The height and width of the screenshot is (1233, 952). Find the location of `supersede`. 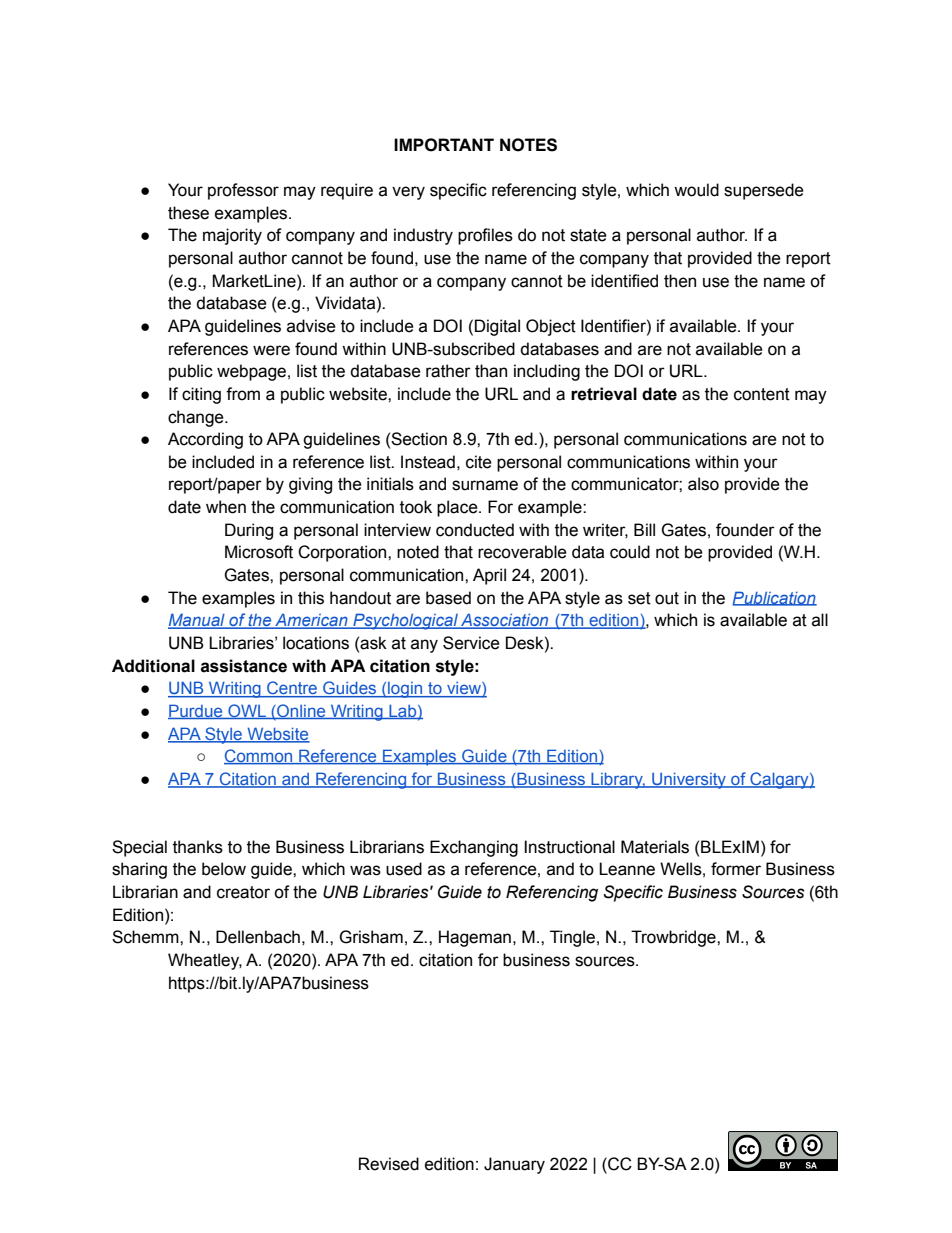

supersede is located at coordinates (764, 191).
